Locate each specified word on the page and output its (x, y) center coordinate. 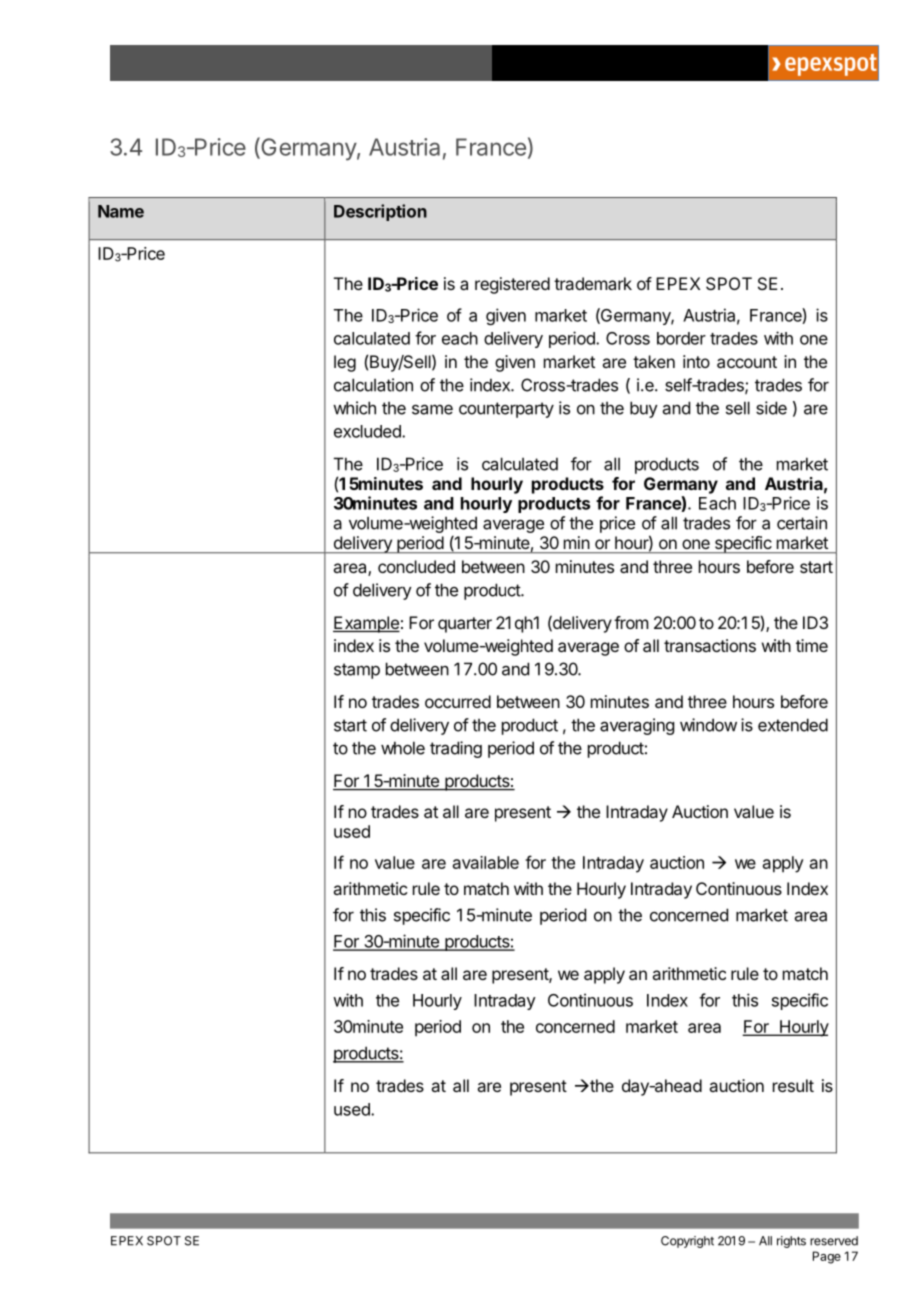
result (793, 1085)
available (486, 862)
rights (791, 1242)
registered (512, 285)
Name (121, 211)
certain (802, 523)
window (708, 725)
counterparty (506, 410)
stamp (357, 671)
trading (456, 749)
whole (403, 748)
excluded (368, 431)
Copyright (687, 1242)
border (681, 338)
